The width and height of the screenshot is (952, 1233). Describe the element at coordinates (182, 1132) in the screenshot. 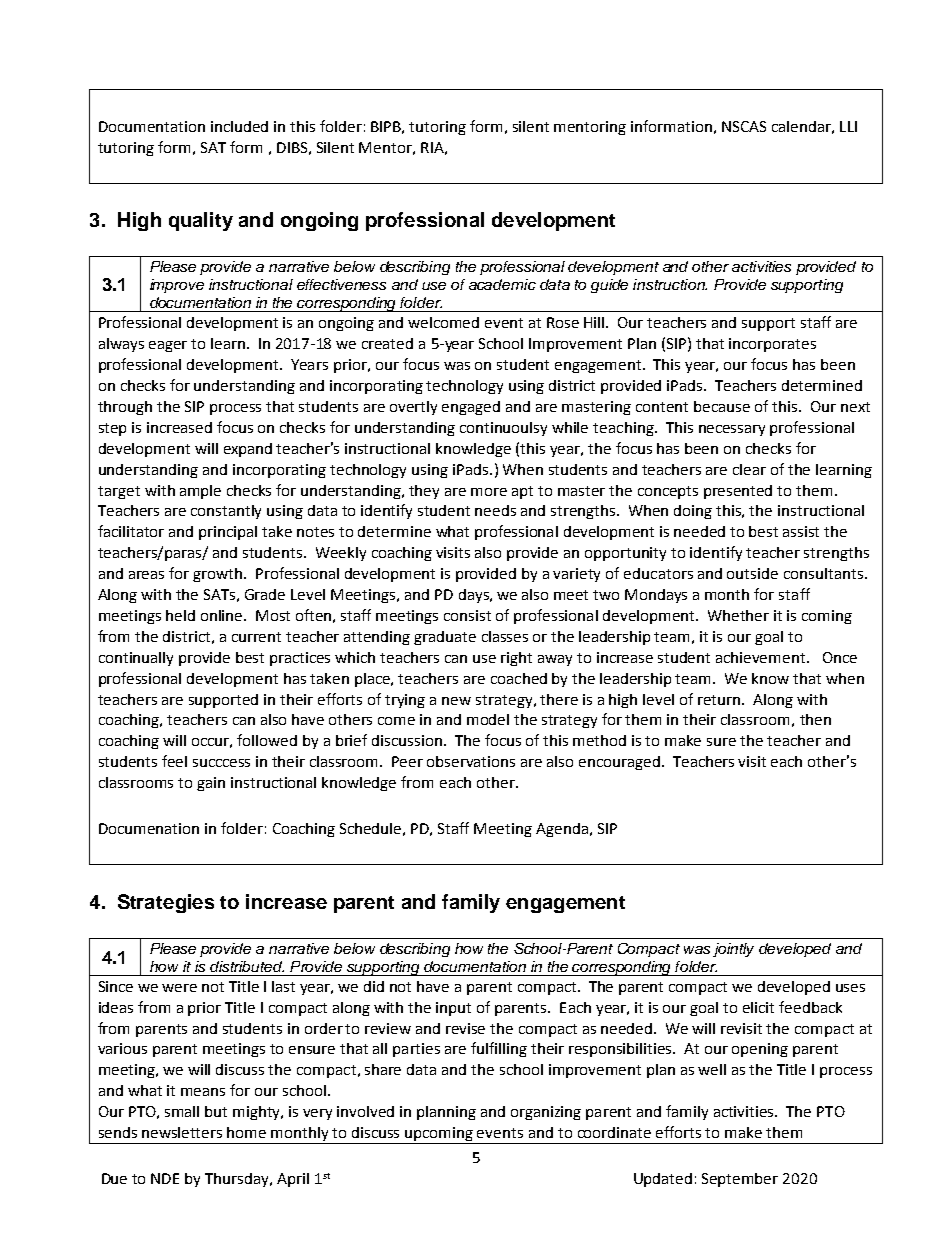

I see `newsletters` at that location.
